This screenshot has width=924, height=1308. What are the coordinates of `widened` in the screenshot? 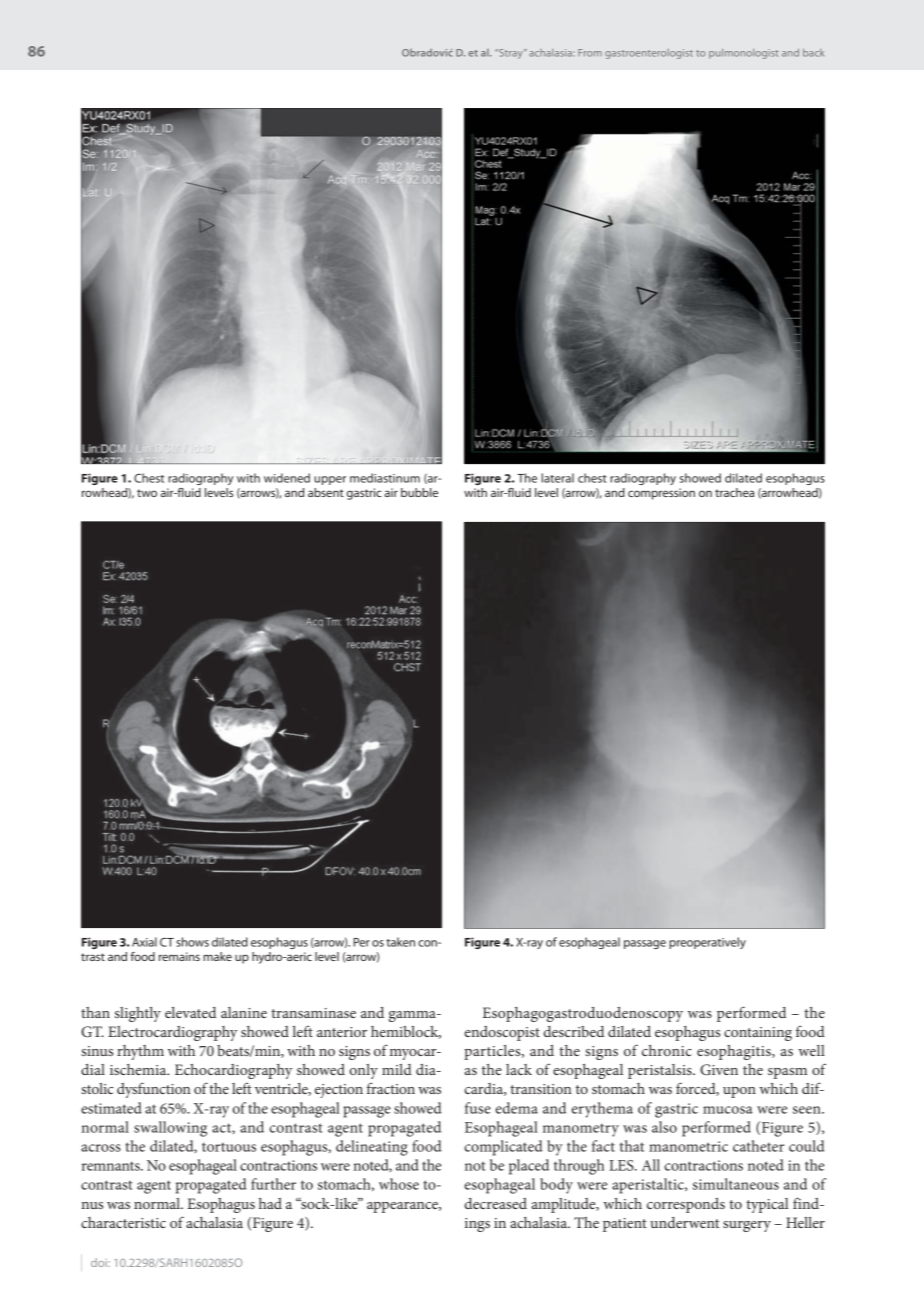 It's located at (287, 478).
